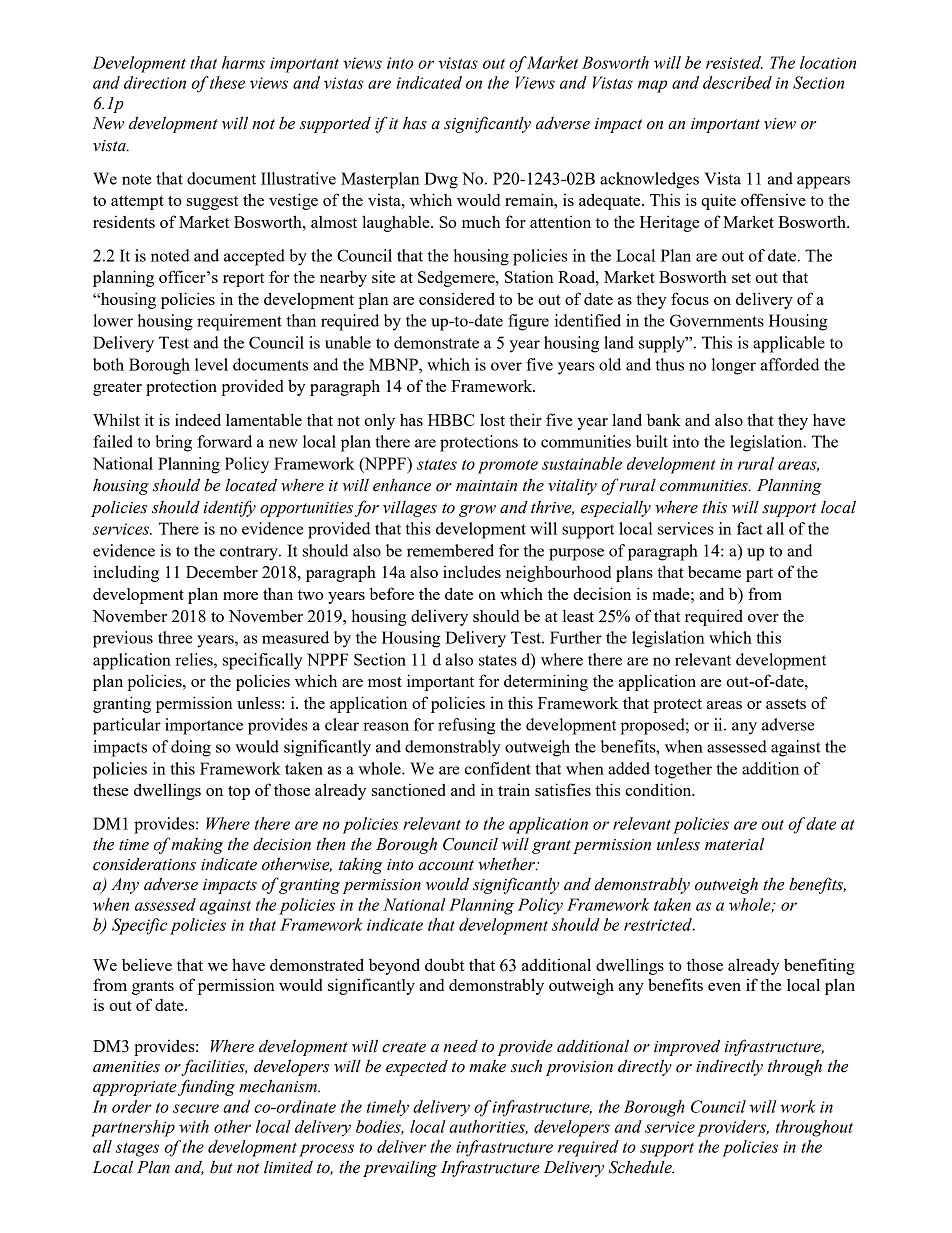 This screenshot has width=952, height=1233. I want to click on with, so click(194, 1126).
